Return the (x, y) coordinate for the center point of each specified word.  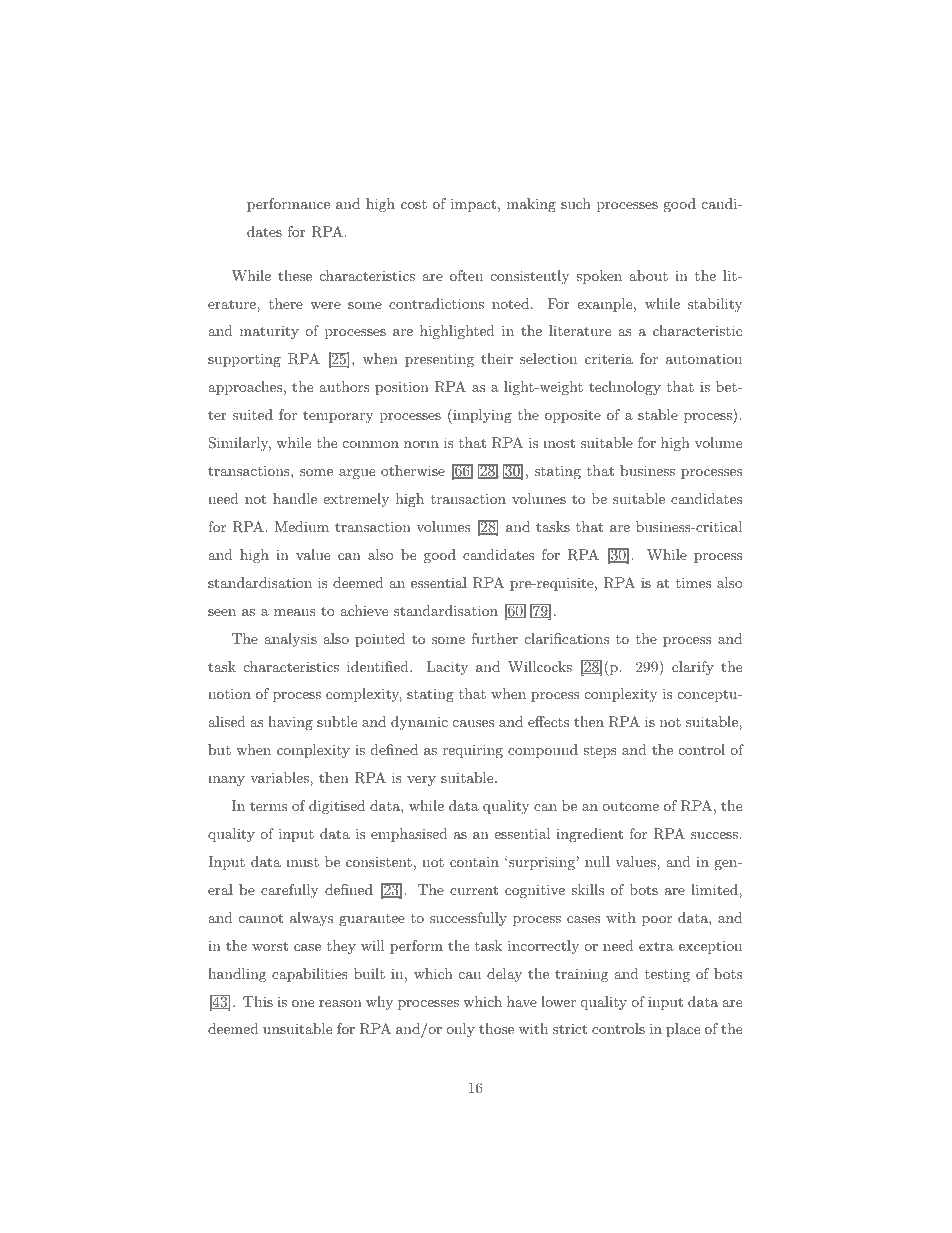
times (693, 582)
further (495, 638)
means (295, 612)
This (258, 1001)
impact (473, 205)
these (295, 275)
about (648, 275)
